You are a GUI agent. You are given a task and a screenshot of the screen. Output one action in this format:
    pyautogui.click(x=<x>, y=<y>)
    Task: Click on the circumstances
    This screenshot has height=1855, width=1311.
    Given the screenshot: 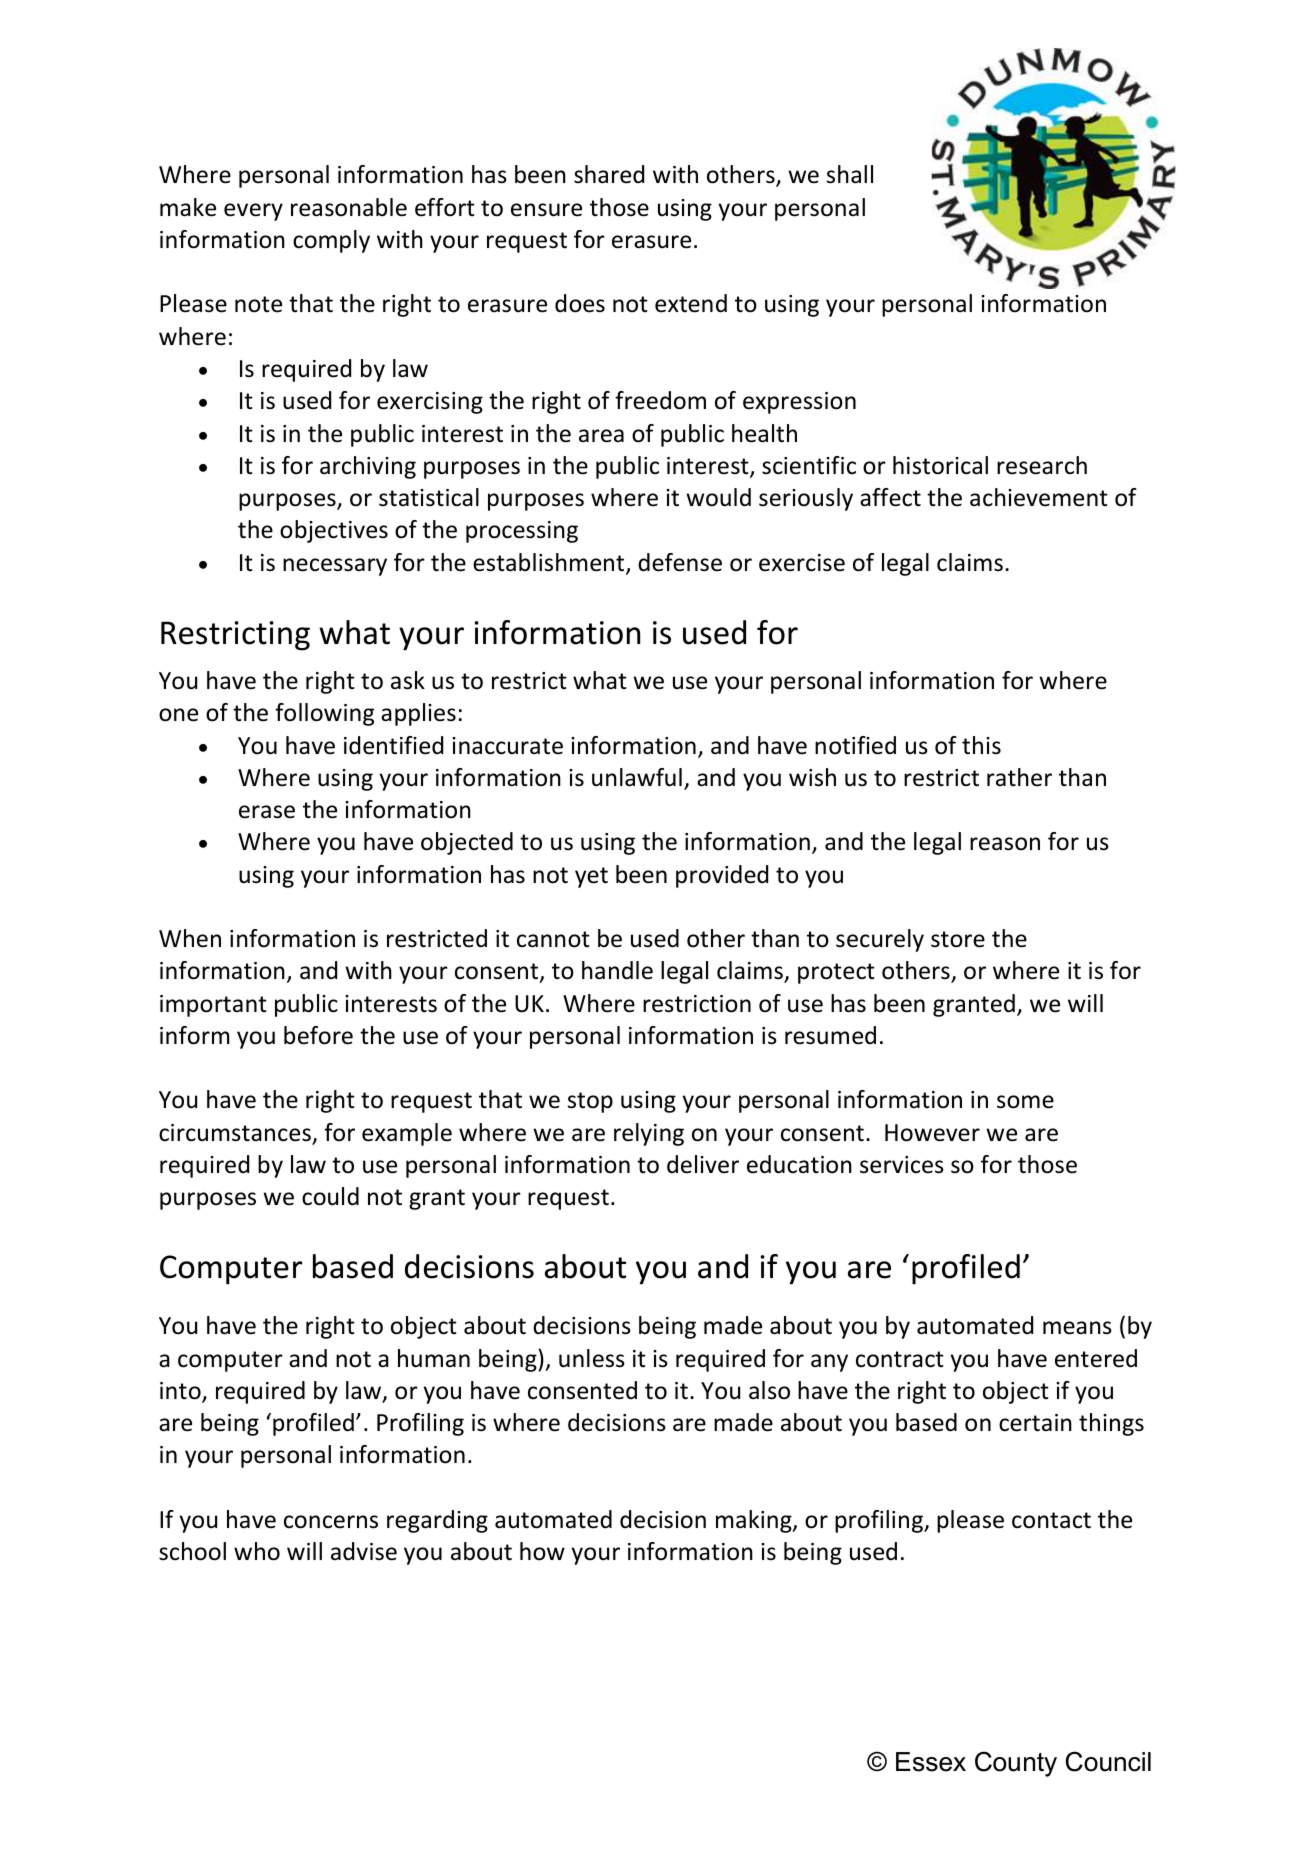 What is the action you would take?
    pyautogui.click(x=236, y=1134)
